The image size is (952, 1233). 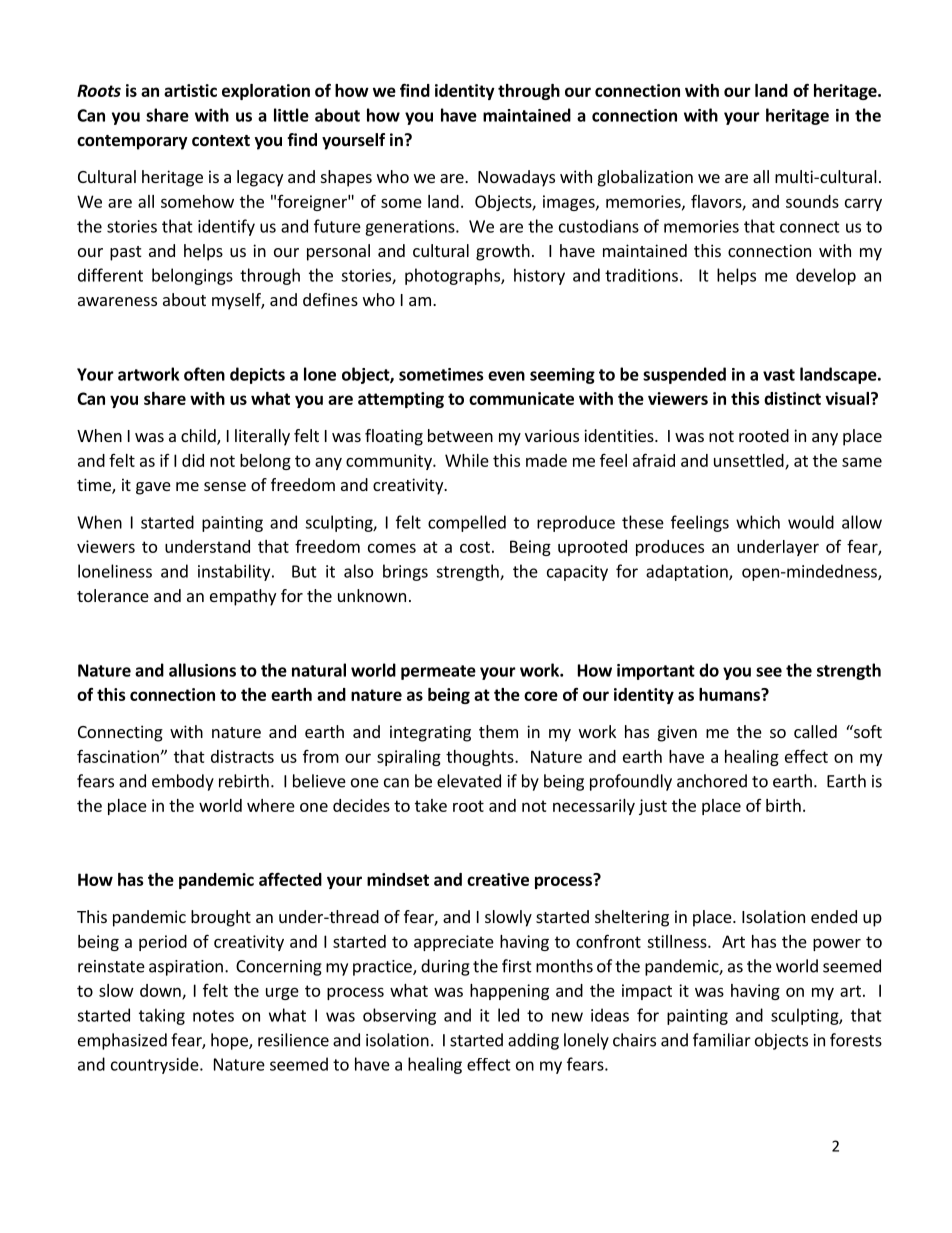 What do you see at coordinates (826, 276) in the image?
I see `develop` at bounding box center [826, 276].
